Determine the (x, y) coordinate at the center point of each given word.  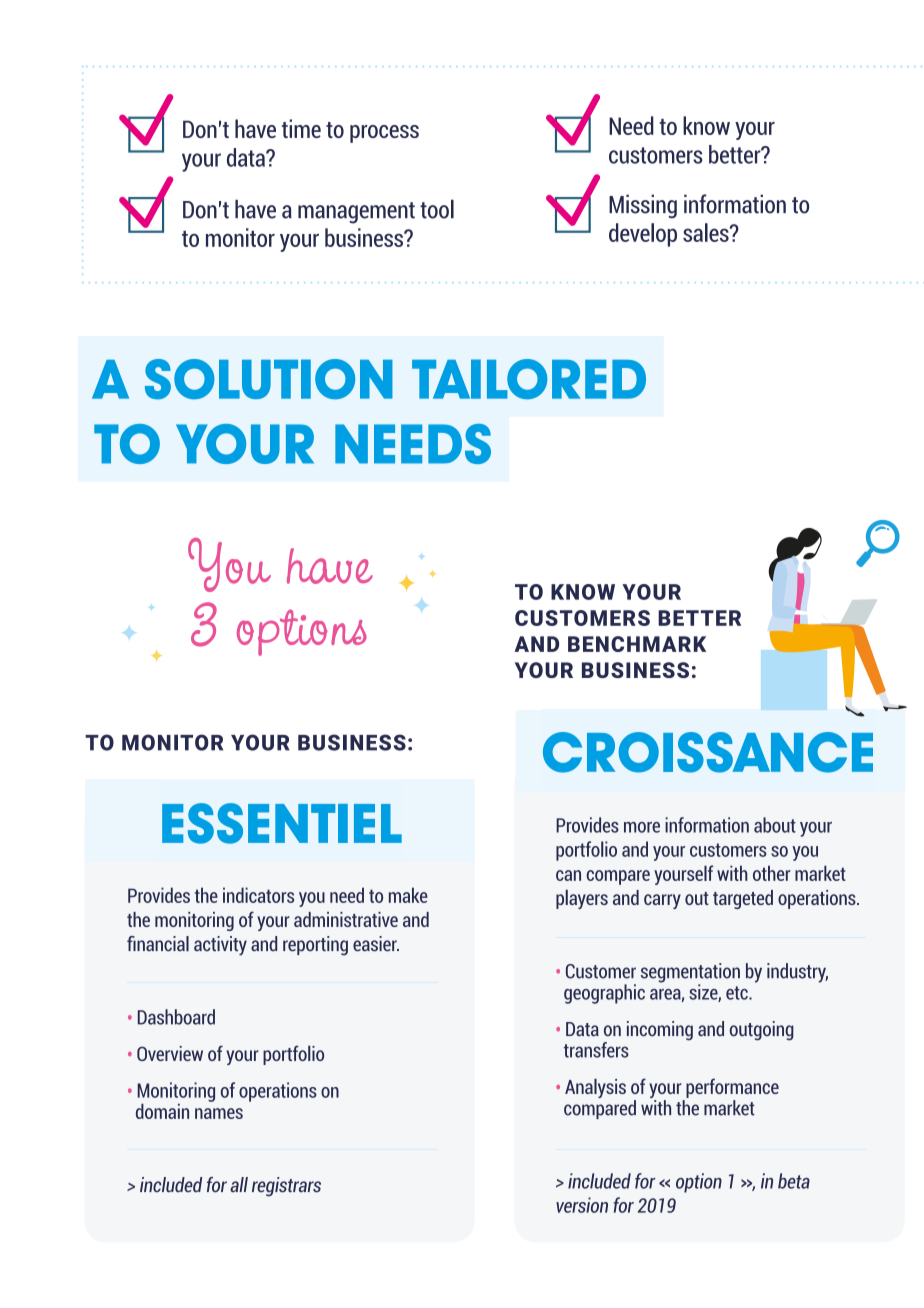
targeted (743, 899)
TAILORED (529, 379)
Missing (643, 206)
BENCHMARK (637, 644)
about (775, 825)
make (408, 895)
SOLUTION (269, 379)
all (239, 1184)
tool (437, 209)
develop (643, 235)
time (301, 128)
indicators (258, 895)
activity (220, 946)
